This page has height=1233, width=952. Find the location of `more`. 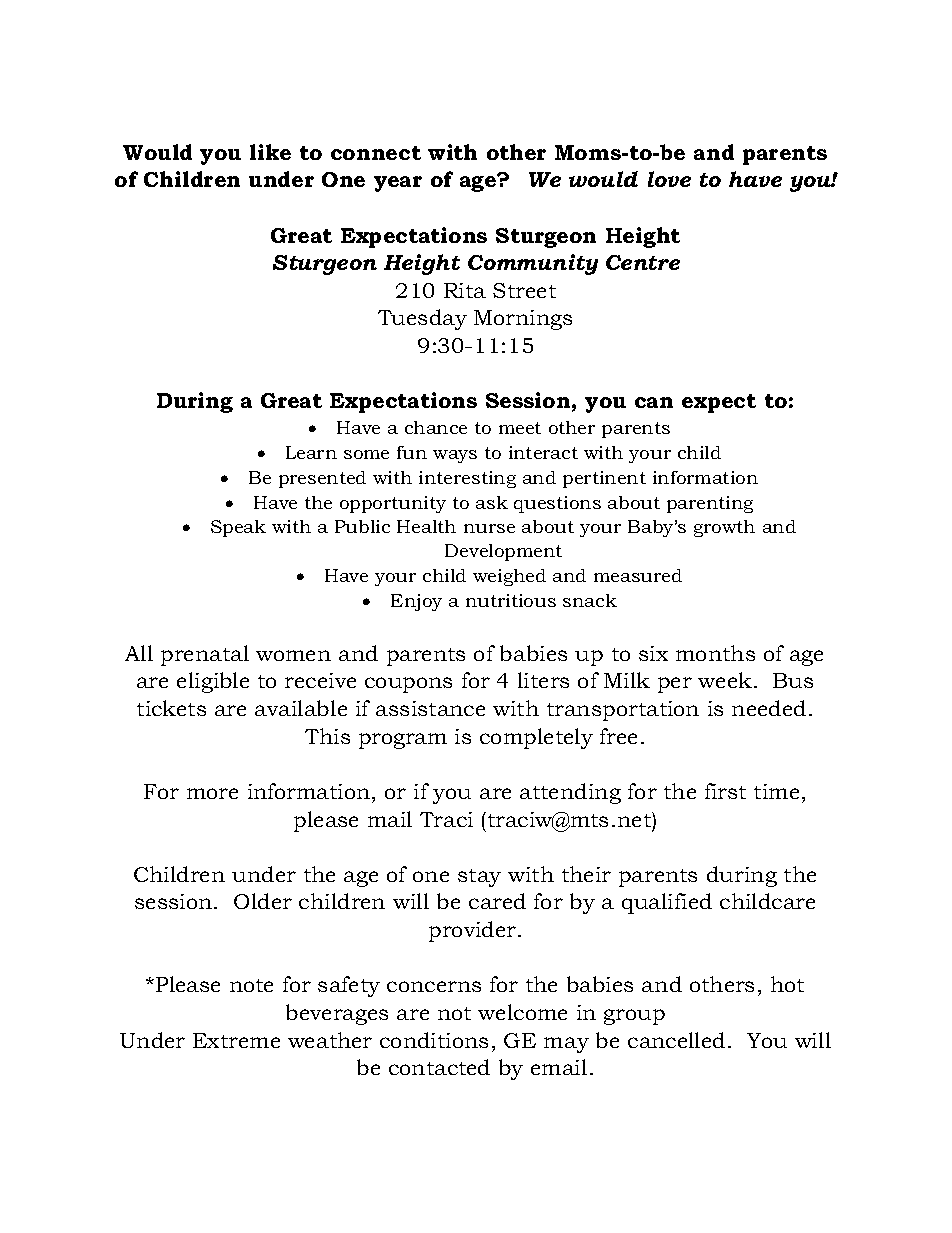

more is located at coordinates (212, 793).
